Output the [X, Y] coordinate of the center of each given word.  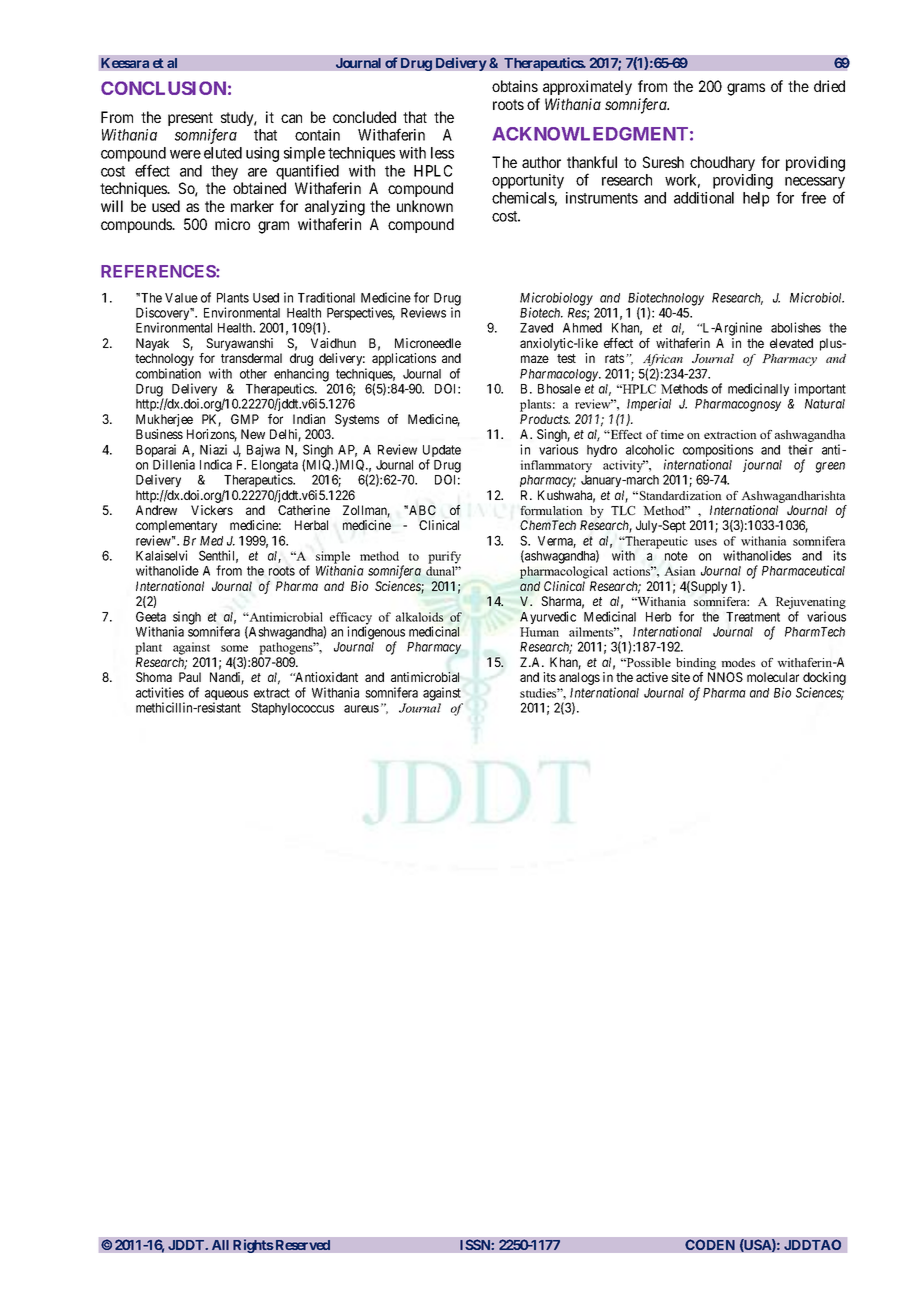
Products [545, 419]
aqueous [226, 696]
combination [168, 373]
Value [181, 298]
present [190, 119]
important [820, 389]
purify [444, 557]
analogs [579, 678]
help [756, 199]
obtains [515, 86]
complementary [176, 528]
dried [829, 86]
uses [705, 542]
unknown [425, 206]
